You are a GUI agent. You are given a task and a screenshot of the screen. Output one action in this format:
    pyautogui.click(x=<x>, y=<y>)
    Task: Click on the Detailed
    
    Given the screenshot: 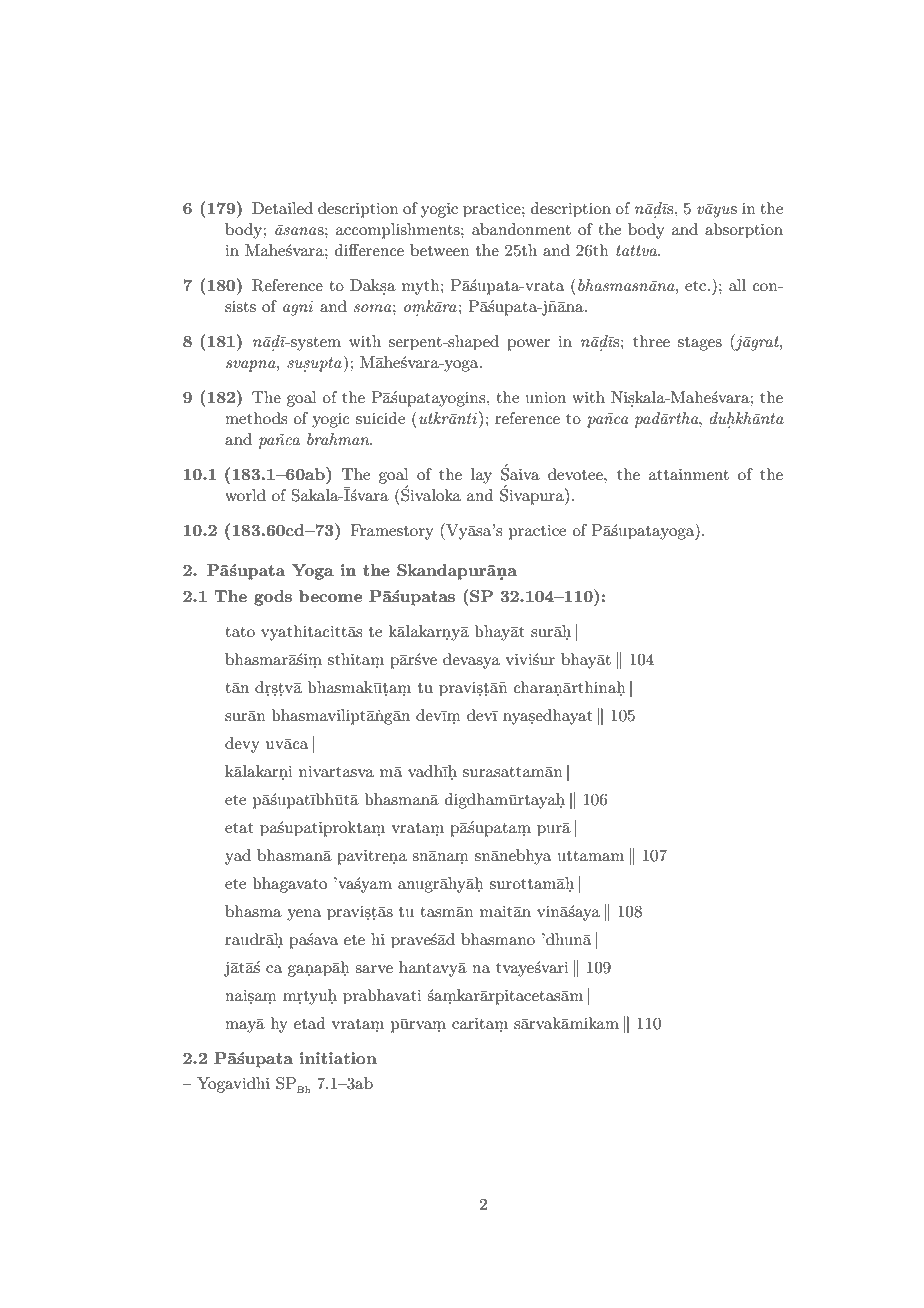 What is the action you would take?
    pyautogui.click(x=282, y=208)
